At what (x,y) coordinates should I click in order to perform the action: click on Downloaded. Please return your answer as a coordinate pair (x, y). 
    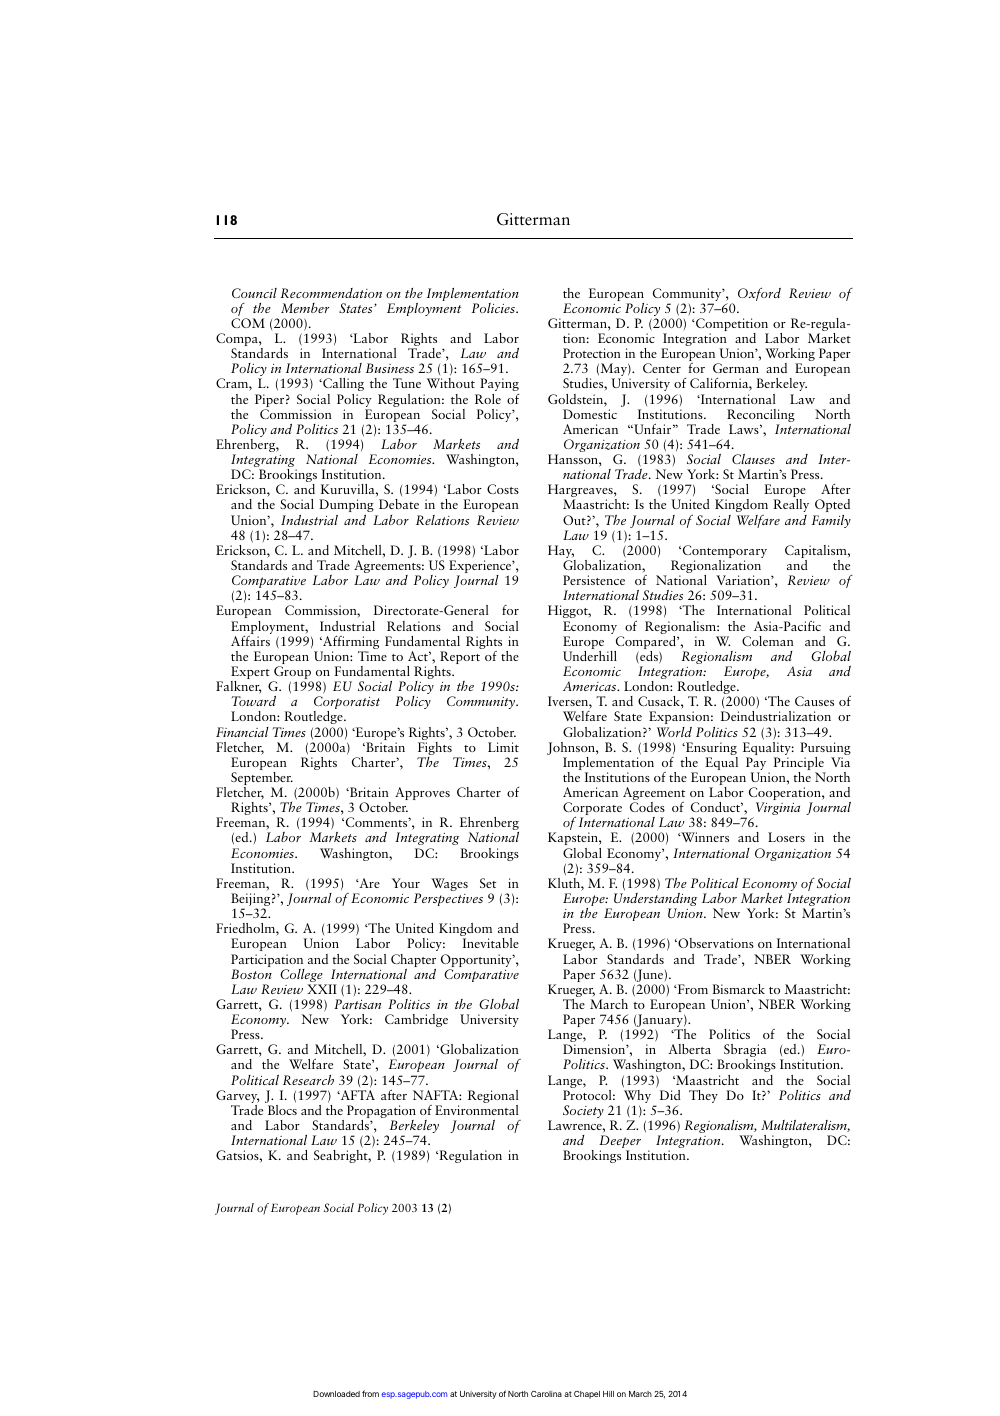
    Looking at the image, I should click on (336, 1394).
